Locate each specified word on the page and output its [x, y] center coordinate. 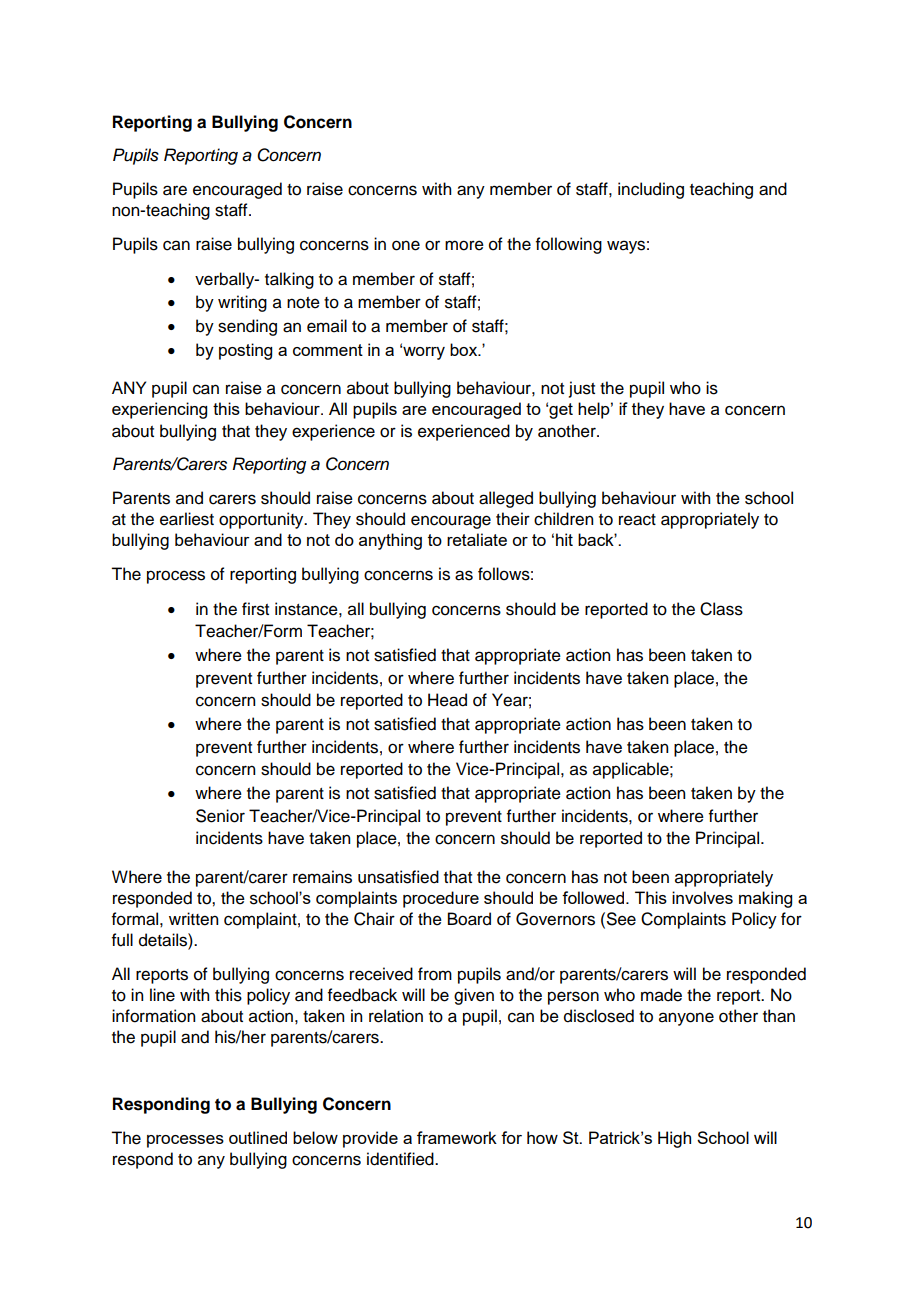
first [255, 609]
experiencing [159, 410]
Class [721, 609]
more [464, 245]
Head [447, 700]
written [193, 919]
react [637, 520]
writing [242, 303]
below [315, 1137]
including [651, 190]
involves [702, 897]
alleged [506, 499]
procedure [441, 899]
